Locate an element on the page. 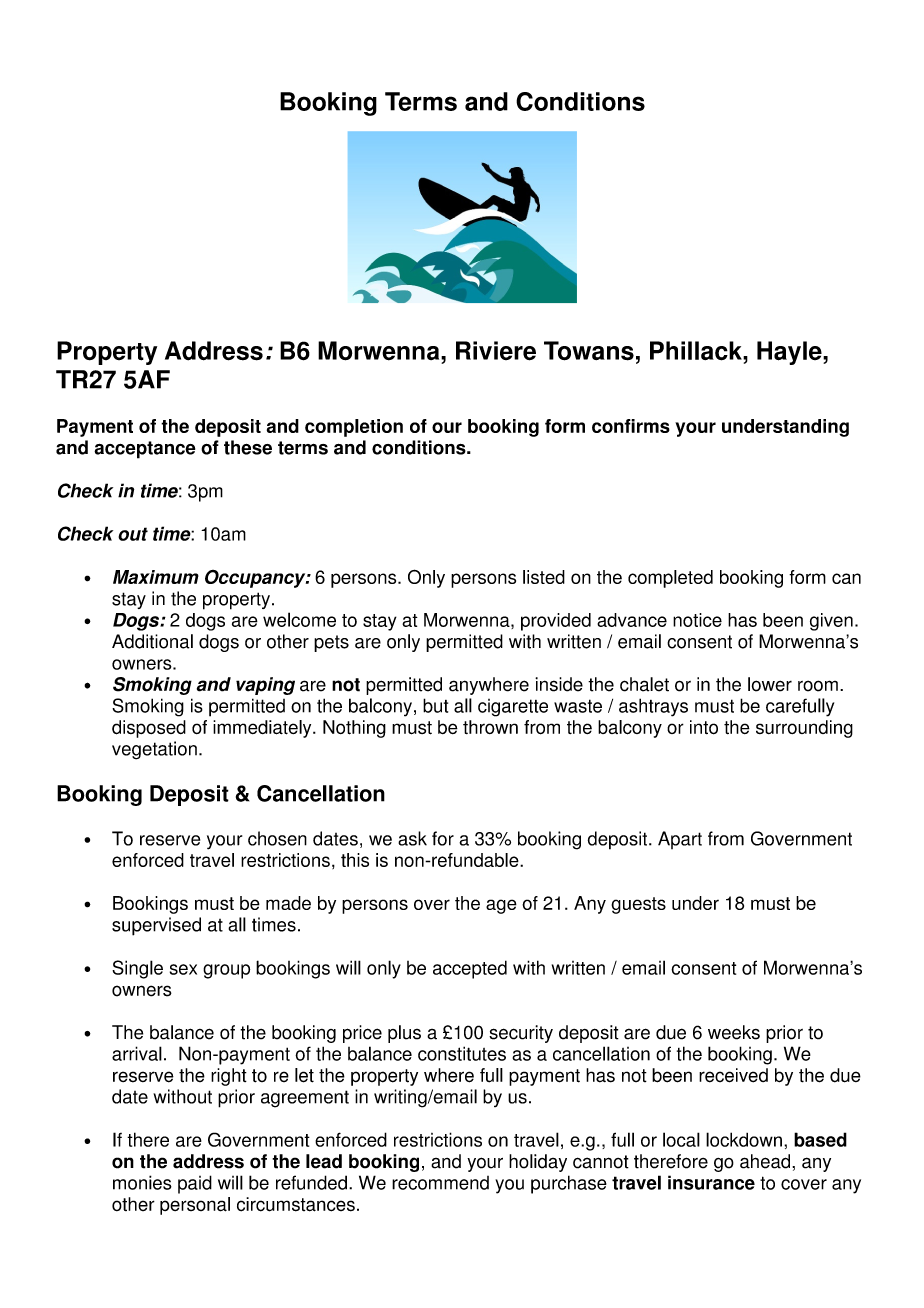 This image has height=1308, width=924. Apart is located at coordinates (680, 840).
